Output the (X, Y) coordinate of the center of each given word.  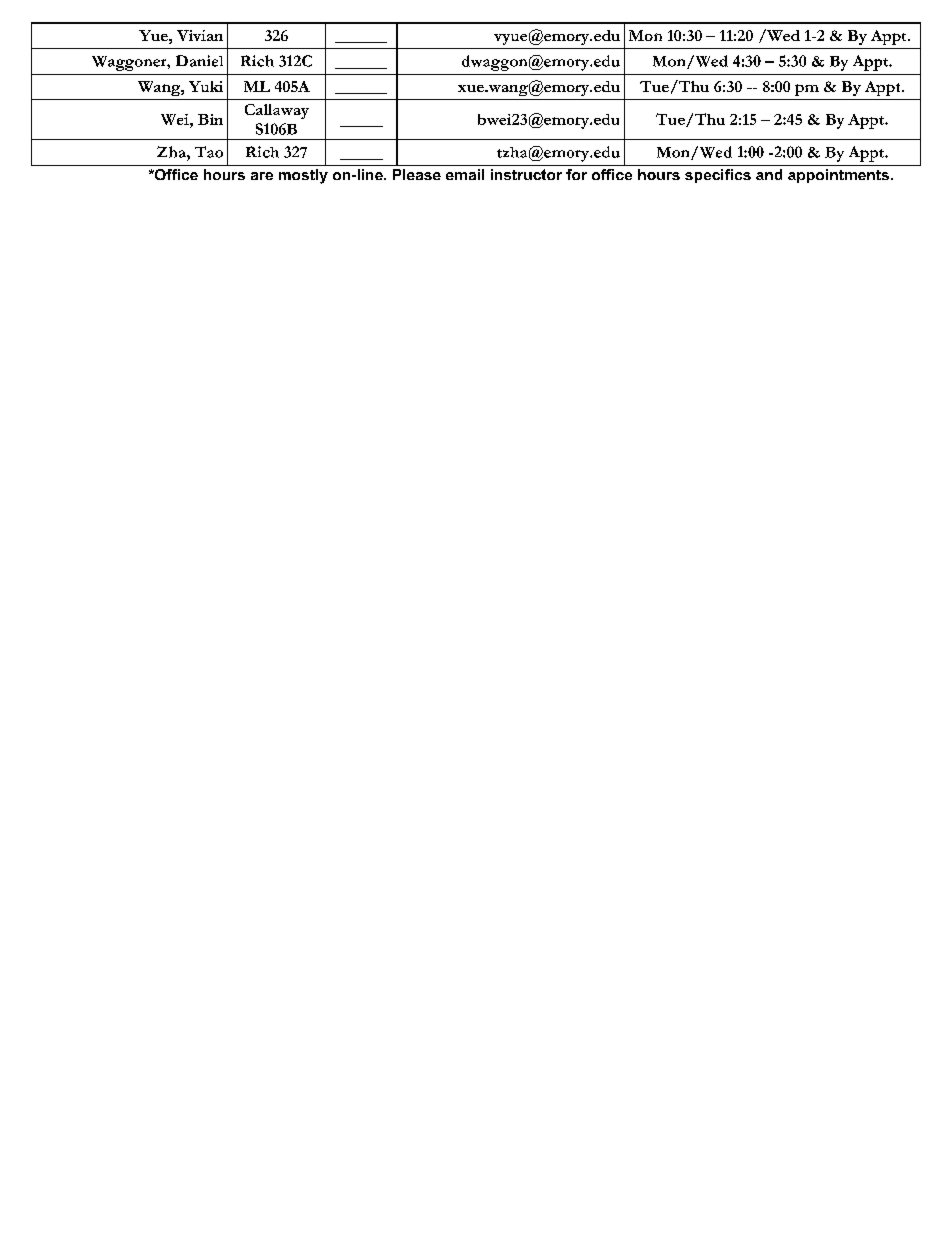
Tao (209, 152)
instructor (526, 174)
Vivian (200, 35)
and (769, 174)
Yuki (206, 86)
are (262, 176)
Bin (210, 119)
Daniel (199, 61)
